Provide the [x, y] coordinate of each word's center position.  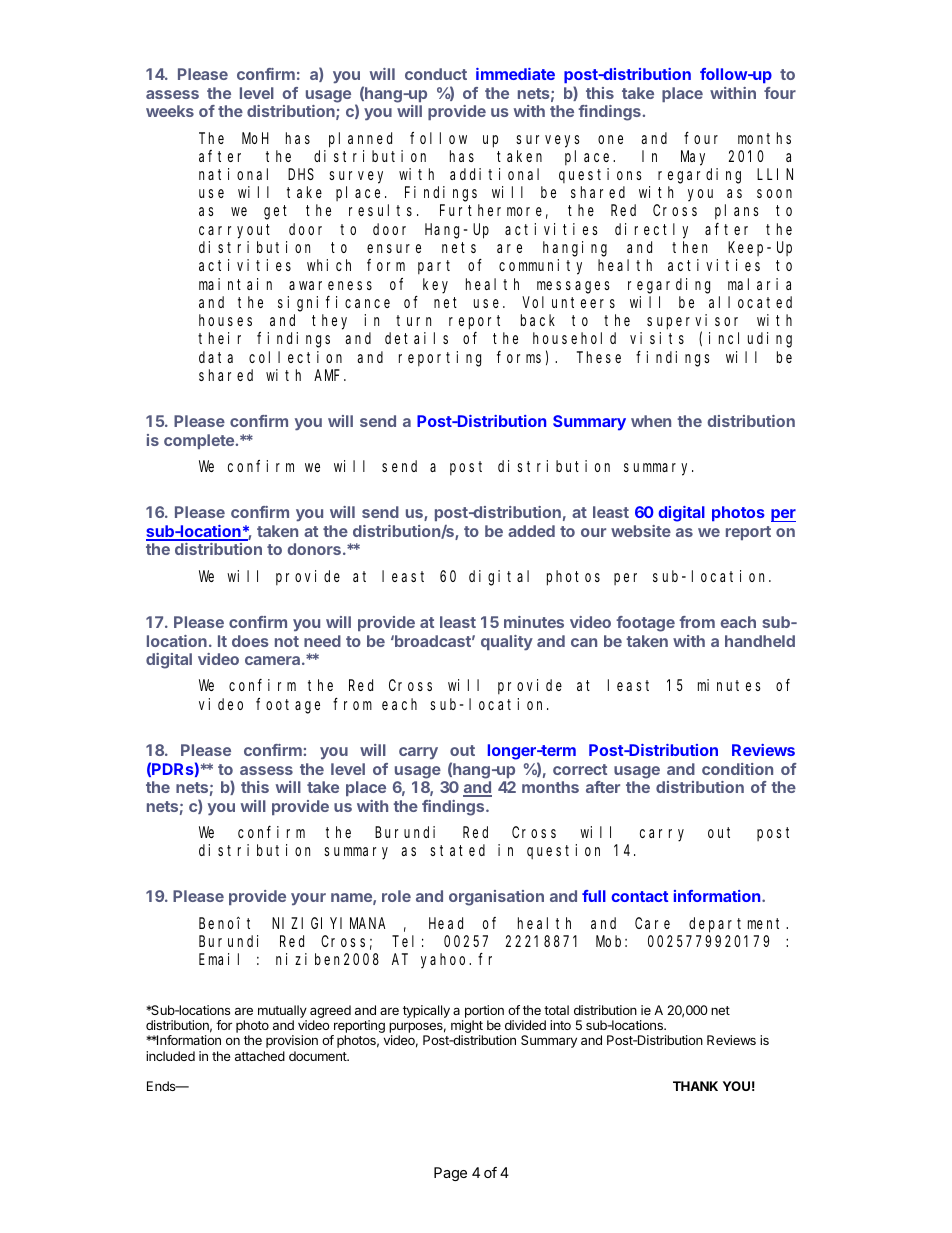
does [250, 641]
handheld [760, 641]
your [308, 899]
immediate [515, 74]
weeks [170, 111]
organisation [496, 898]
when [651, 421]
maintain [235, 284]
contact [639, 896]
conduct [436, 74]
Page [450, 1174]
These [599, 357]
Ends [162, 1086]
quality [507, 643]
